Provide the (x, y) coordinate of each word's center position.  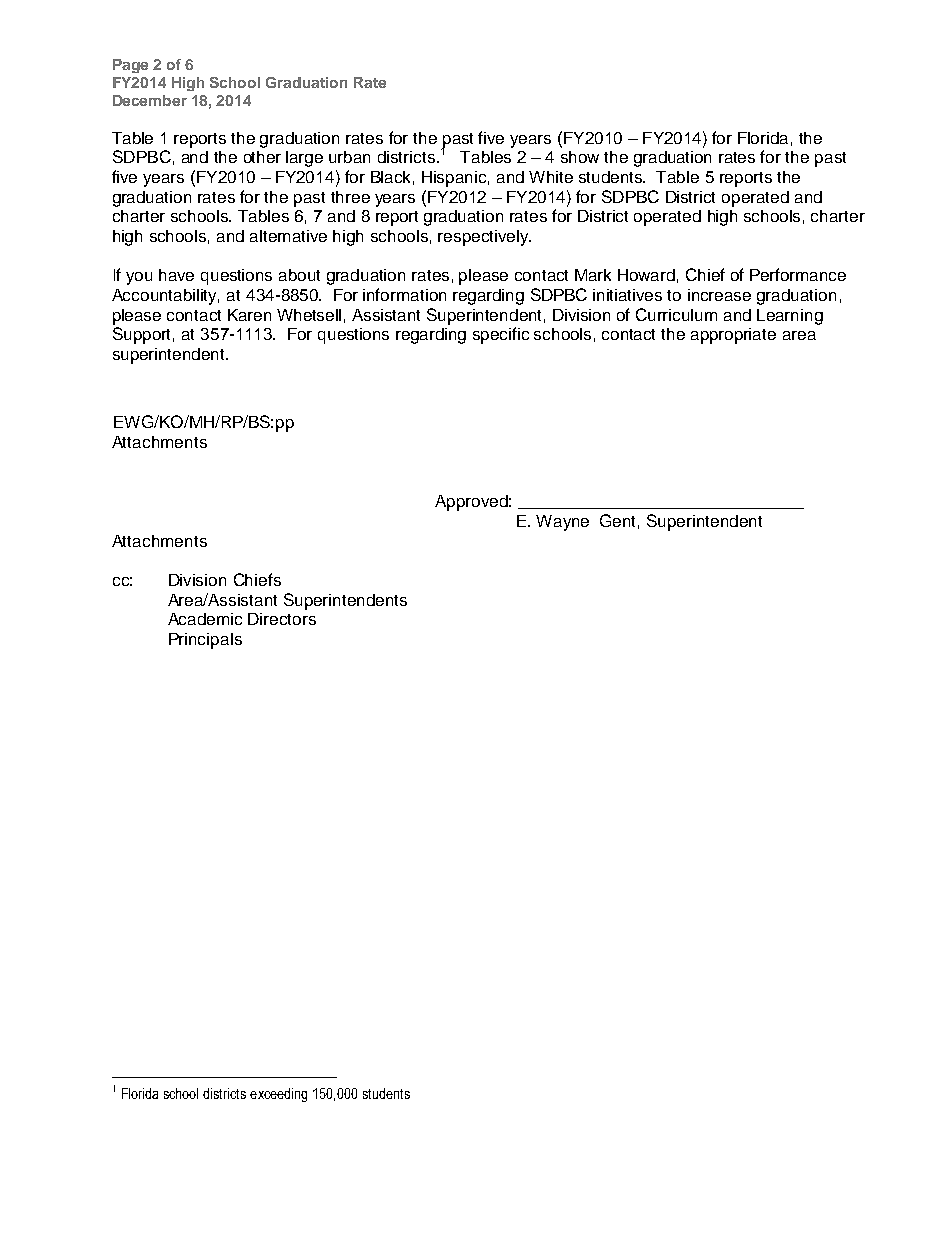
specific (501, 335)
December (150, 100)
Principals (205, 641)
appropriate (733, 336)
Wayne (562, 523)
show (580, 157)
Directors (282, 619)
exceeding (278, 1095)
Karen (249, 315)
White (551, 177)
